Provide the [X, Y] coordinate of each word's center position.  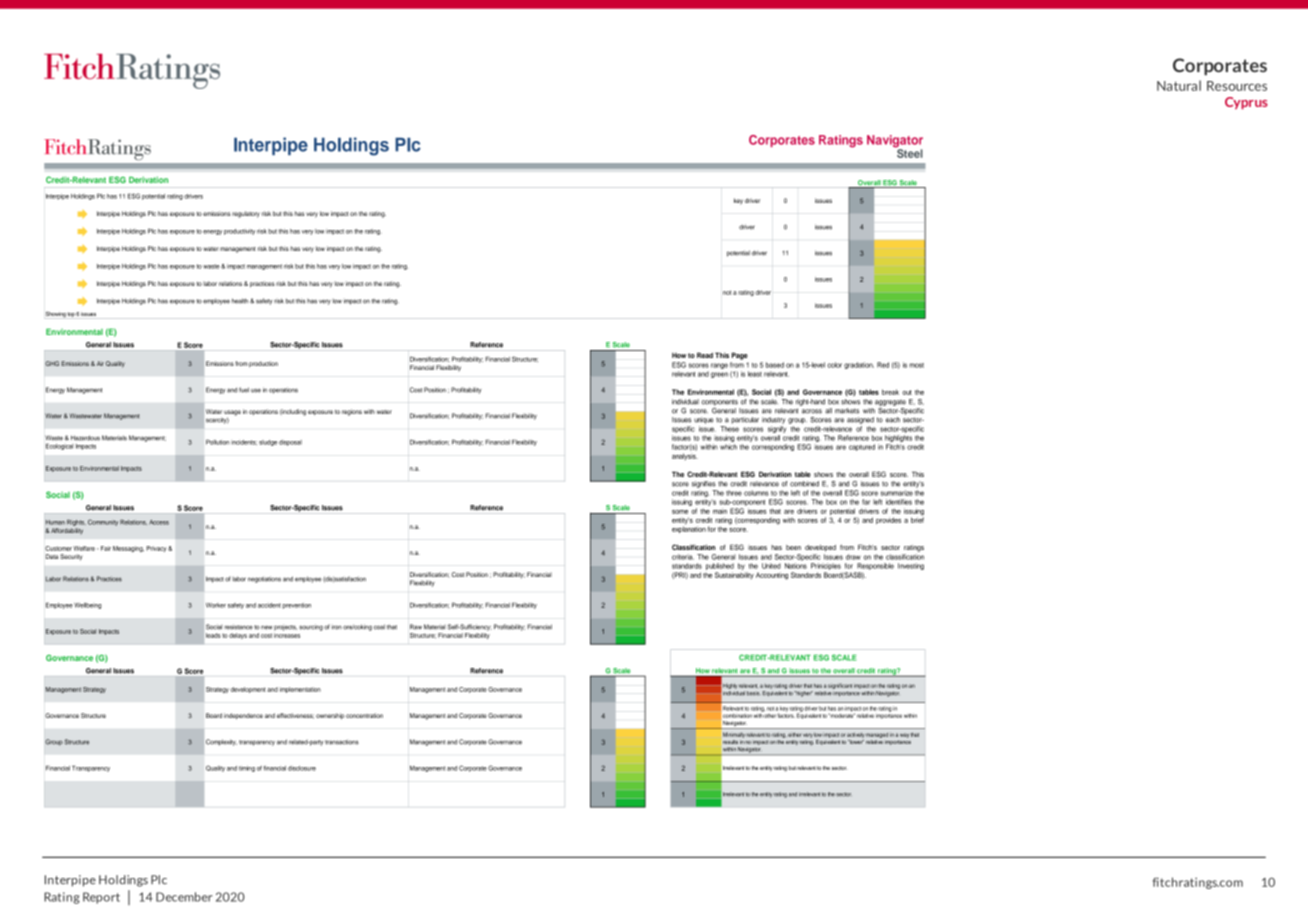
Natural [1179, 85]
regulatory [246, 214]
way [904, 735]
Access [159, 522]
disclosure [302, 768]
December [184, 897]
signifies [704, 484]
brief [917, 519]
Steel [909, 152]
